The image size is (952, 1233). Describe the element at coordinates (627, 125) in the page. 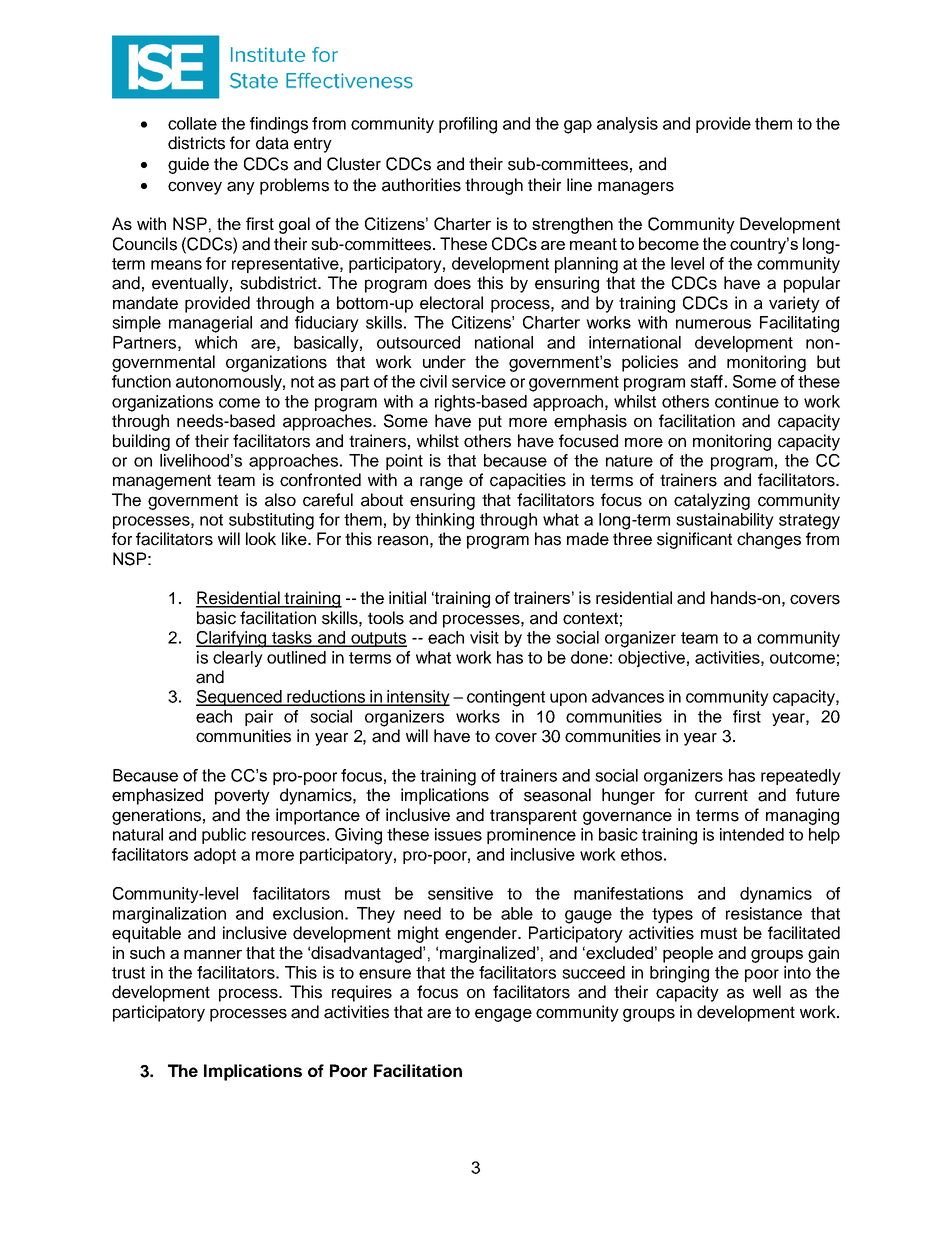

I see `analysis` at that location.
